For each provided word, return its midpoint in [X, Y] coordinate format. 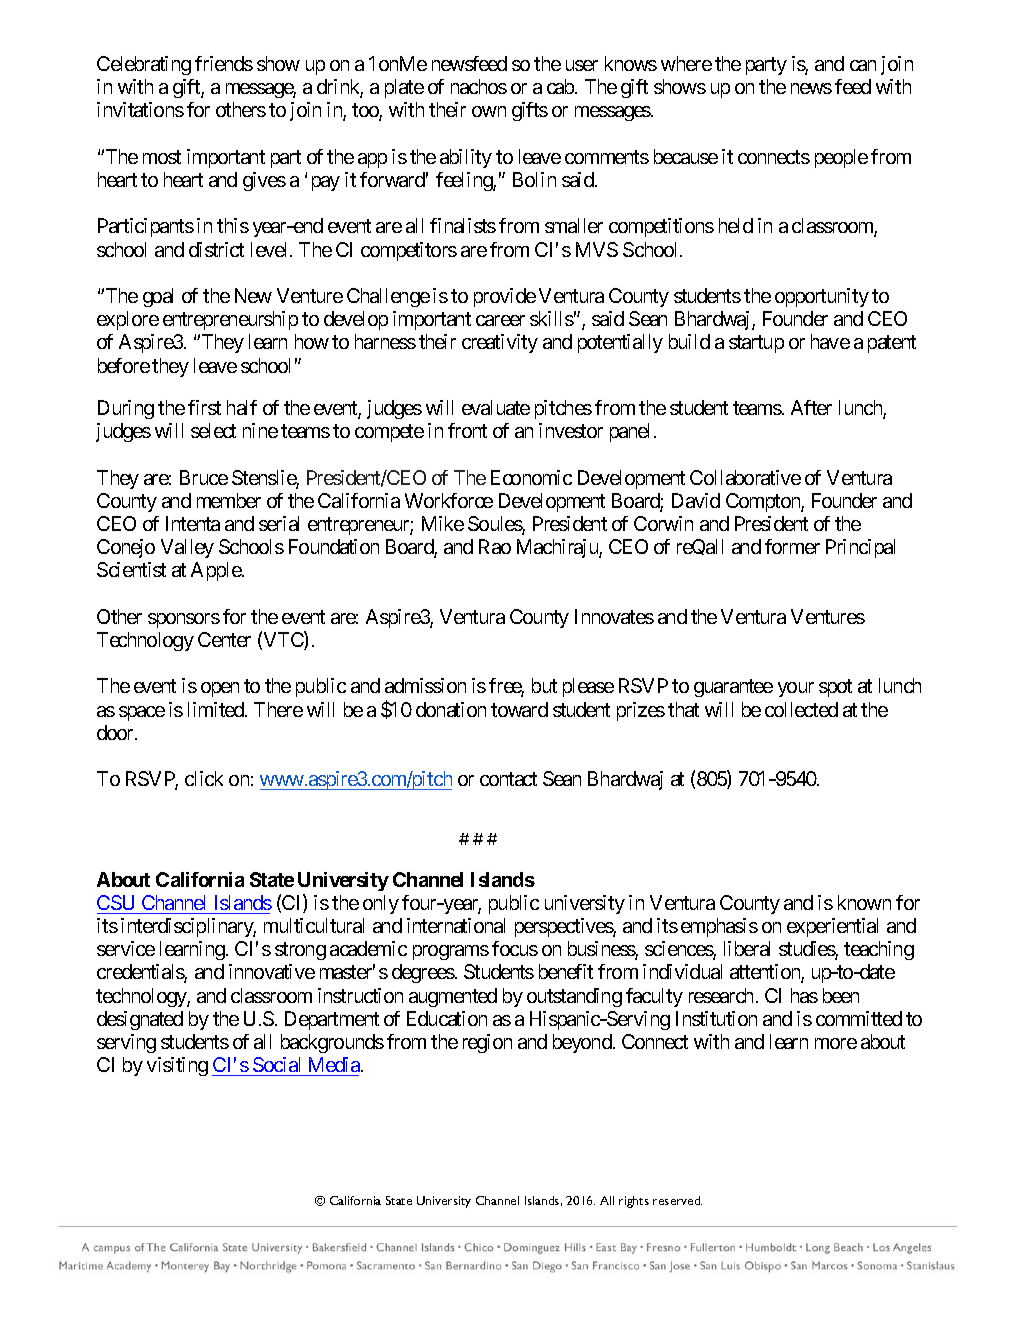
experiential [832, 927]
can [863, 65]
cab [561, 86]
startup [756, 344]
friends [224, 63]
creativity [500, 343]
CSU [115, 902]
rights [634, 1202]
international [456, 925]
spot [835, 688]
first [204, 407]
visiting [177, 1066]
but [544, 685]
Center [224, 639]
